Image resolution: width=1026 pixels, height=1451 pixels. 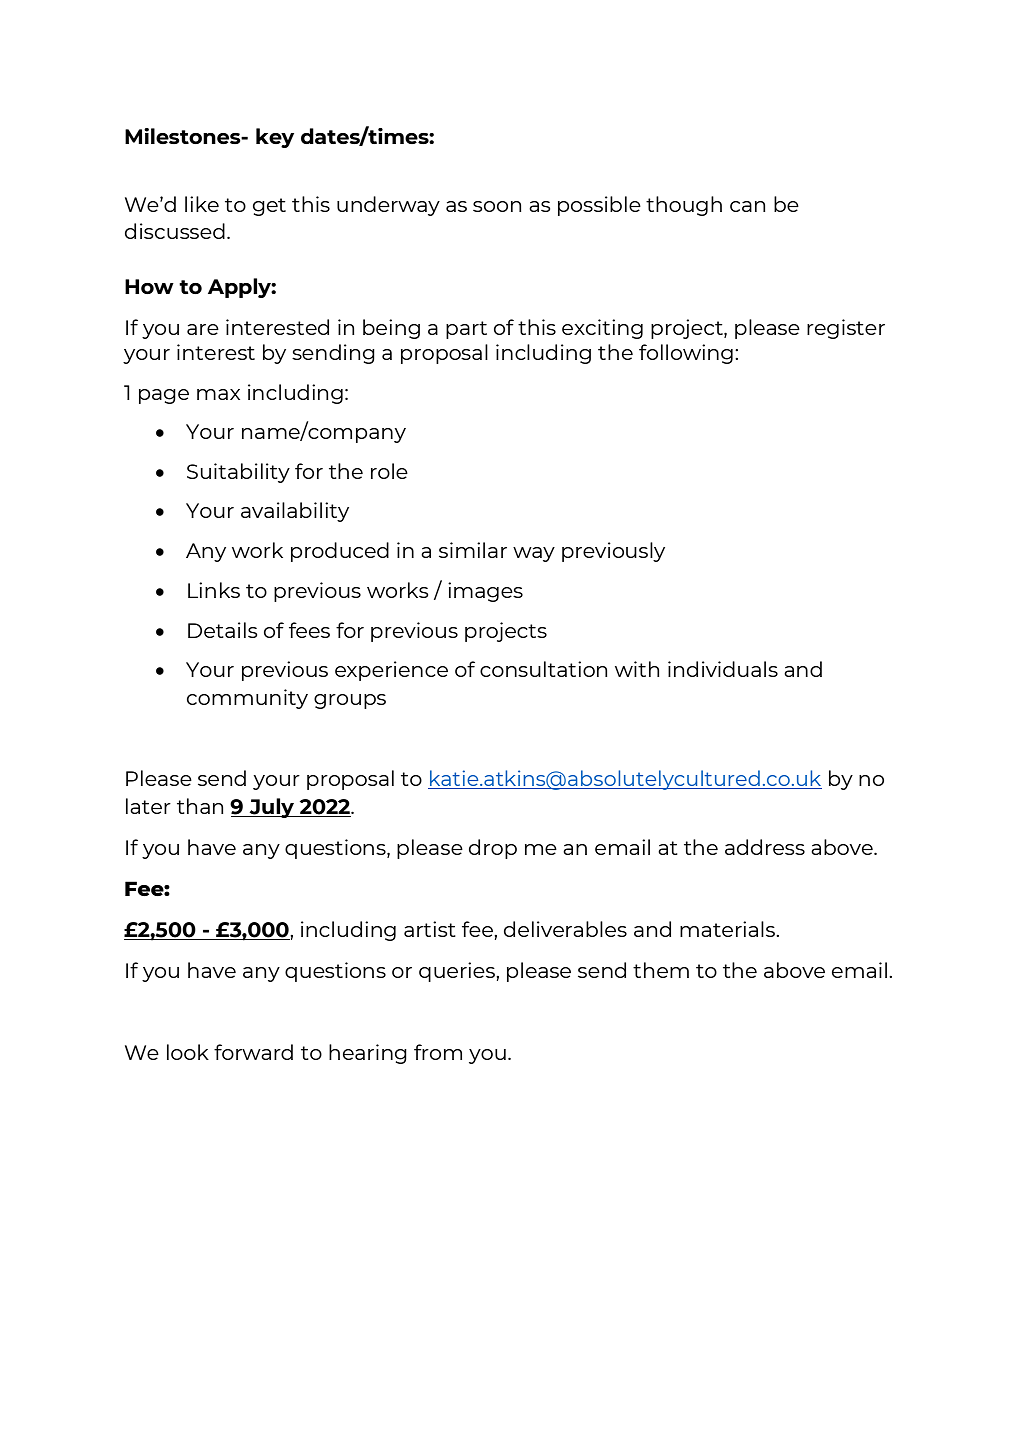 What do you see at coordinates (747, 206) in the document?
I see `can` at bounding box center [747, 206].
